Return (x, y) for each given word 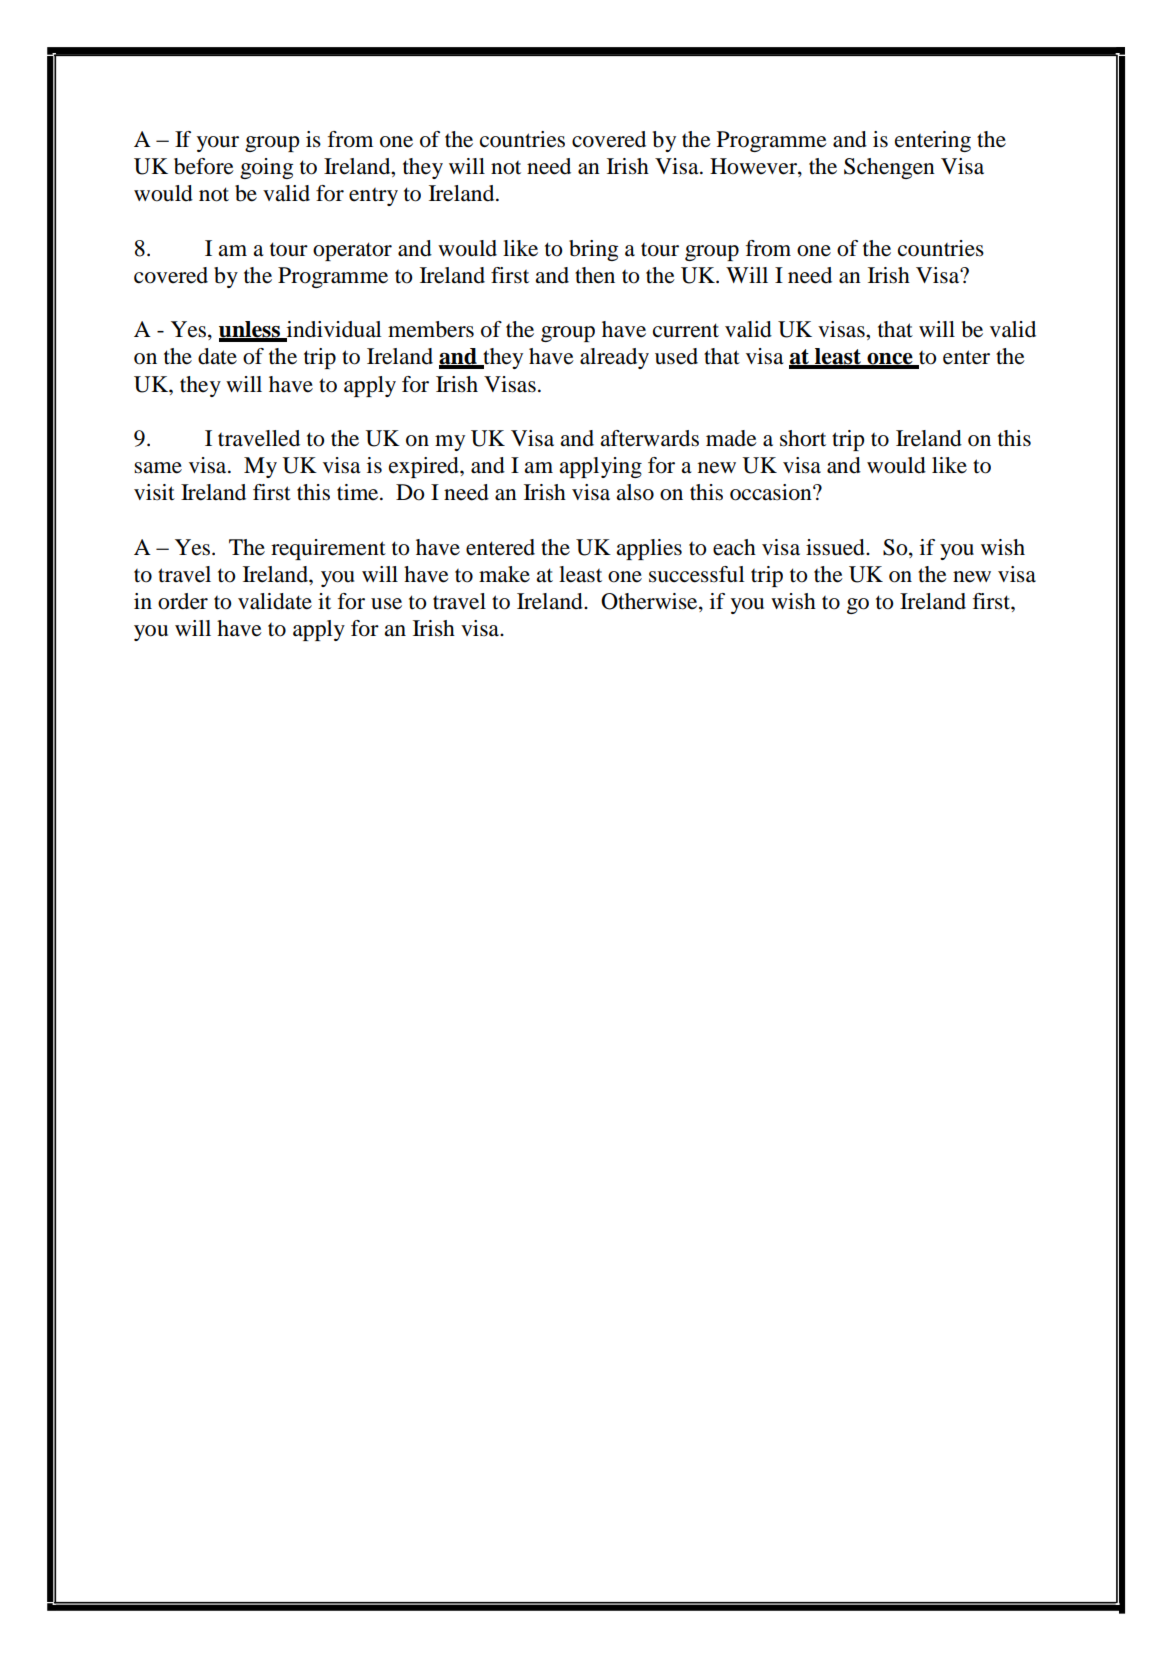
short (803, 438)
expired (425, 467)
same (158, 468)
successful (696, 574)
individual (333, 330)
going (266, 168)
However (754, 167)
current (686, 330)
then (595, 275)
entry (373, 197)
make (504, 574)
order (183, 601)
